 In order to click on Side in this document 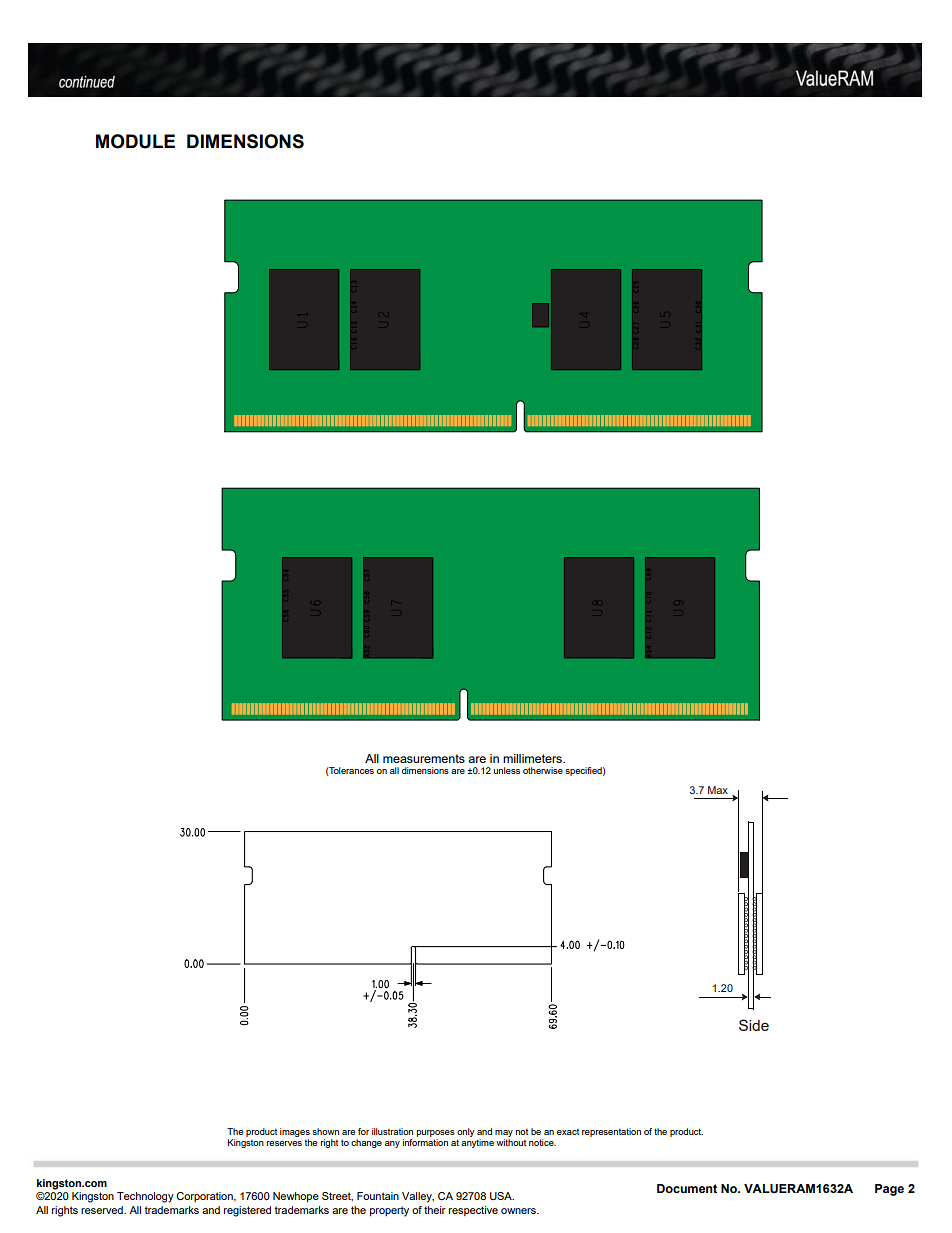, I will do `click(754, 1025)`.
